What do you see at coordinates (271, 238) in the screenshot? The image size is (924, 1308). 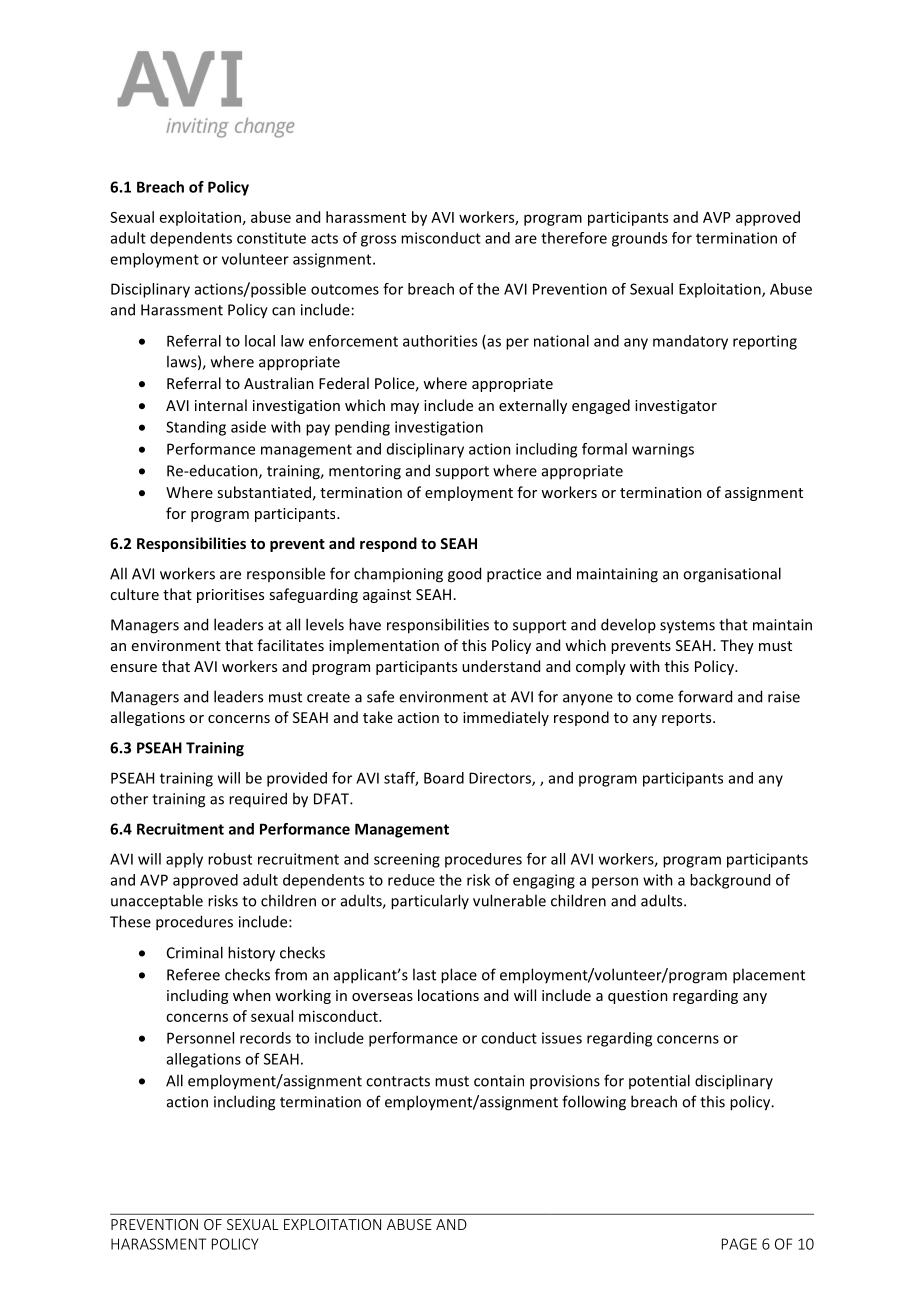 I see `constitute` at bounding box center [271, 238].
